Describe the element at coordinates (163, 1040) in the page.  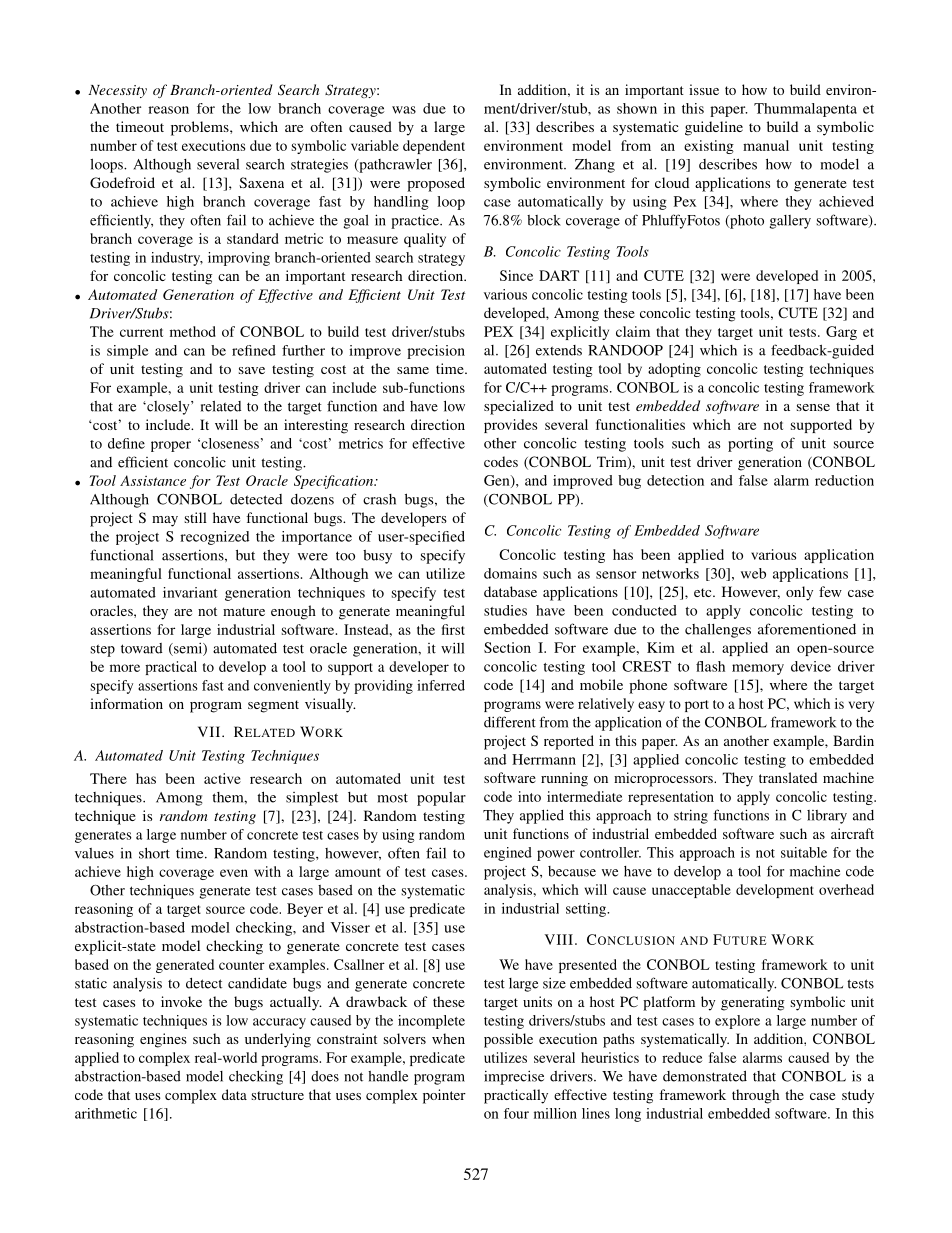
I see `engines` at that location.
